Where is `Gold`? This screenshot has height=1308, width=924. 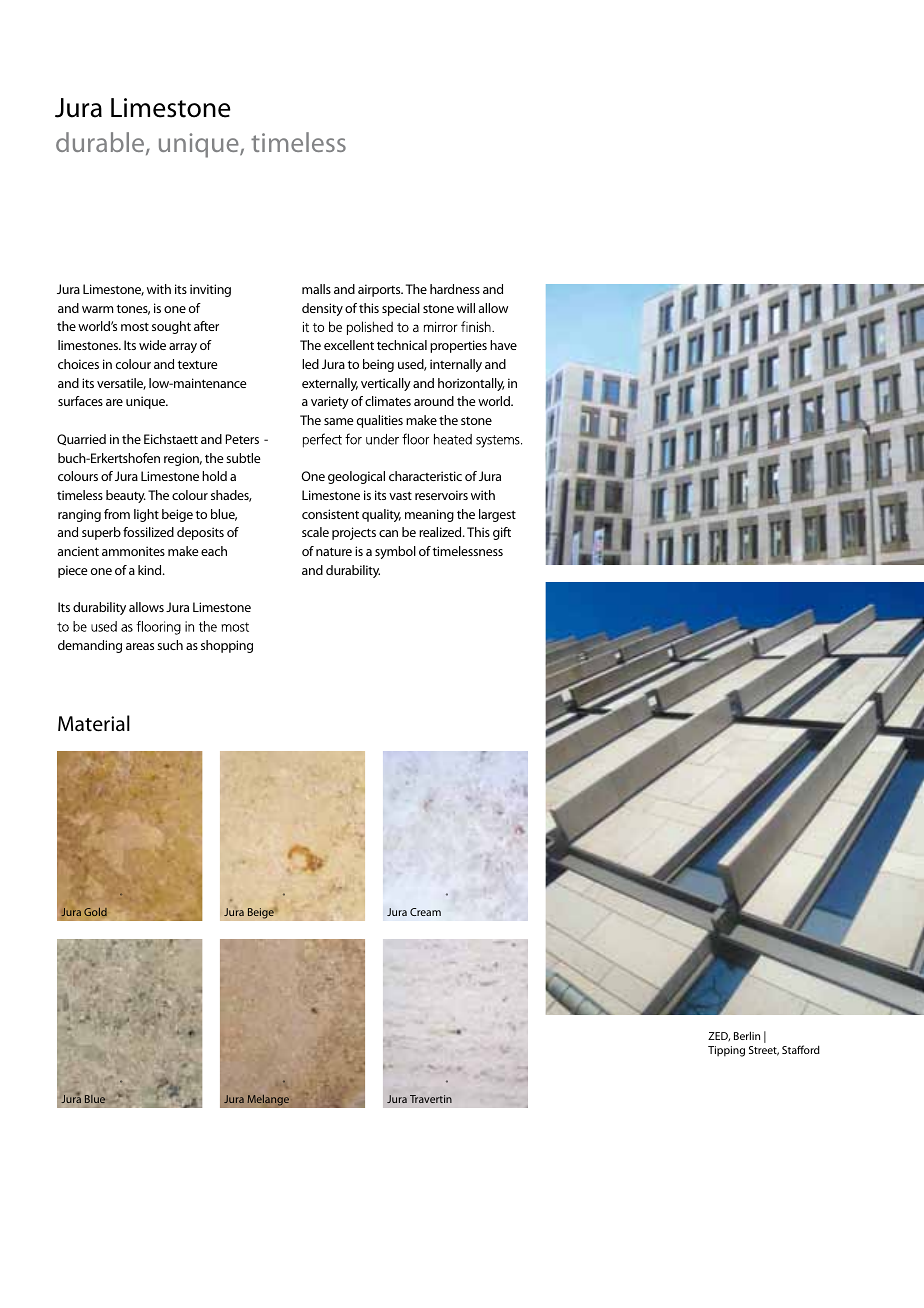
Gold is located at coordinates (95, 912).
